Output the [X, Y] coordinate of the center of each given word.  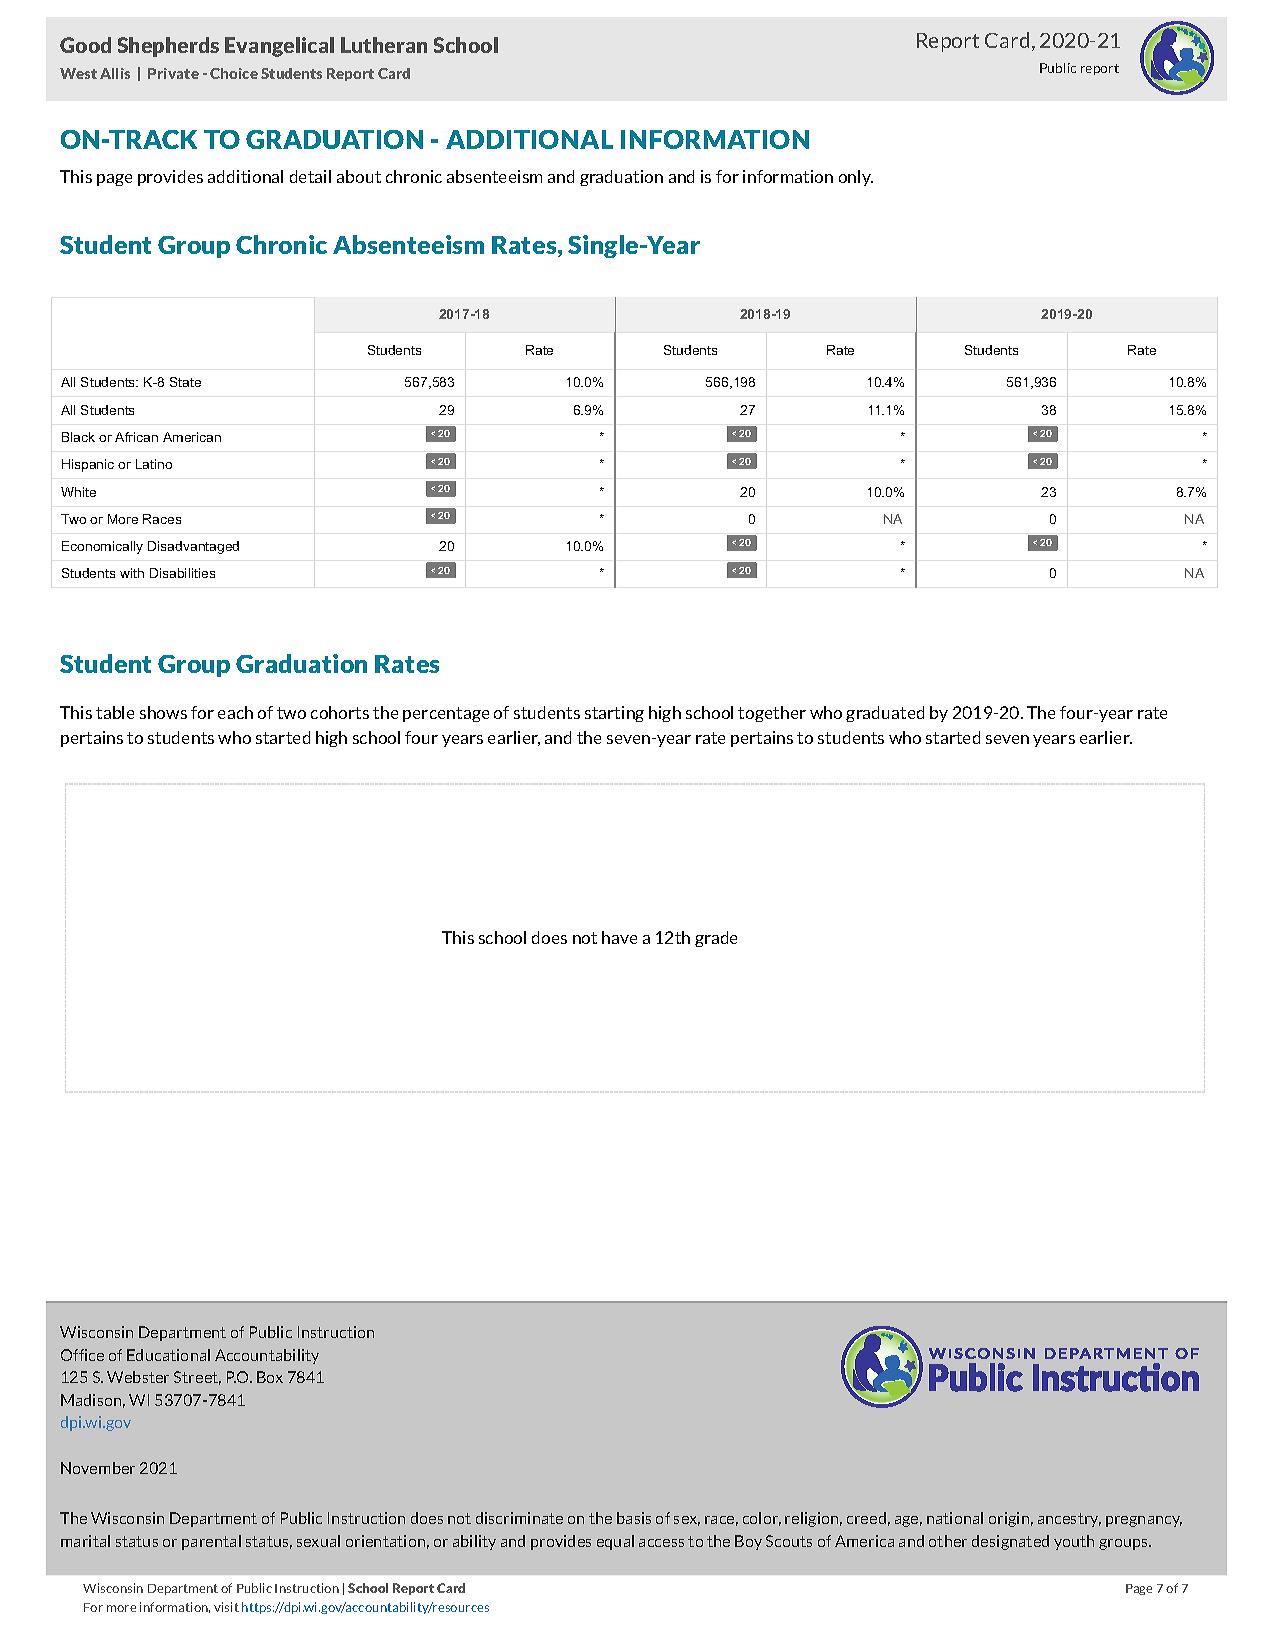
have [619, 937]
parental [211, 1542]
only [856, 178]
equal [615, 1542]
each [235, 712]
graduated [885, 714]
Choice [234, 73]
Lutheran [384, 45]
